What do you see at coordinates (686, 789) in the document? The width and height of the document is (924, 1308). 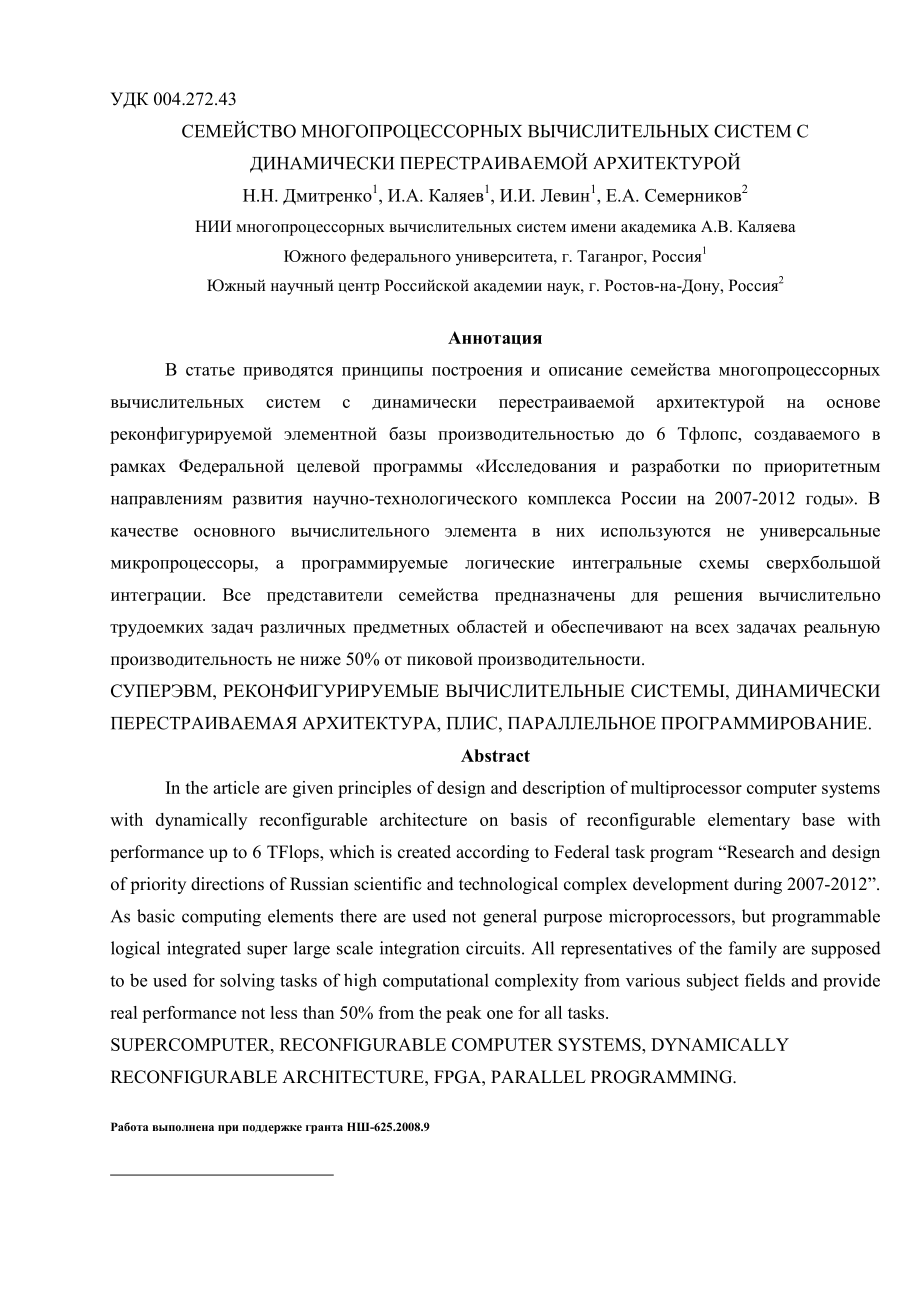 I see `multiprocessor` at bounding box center [686, 789].
